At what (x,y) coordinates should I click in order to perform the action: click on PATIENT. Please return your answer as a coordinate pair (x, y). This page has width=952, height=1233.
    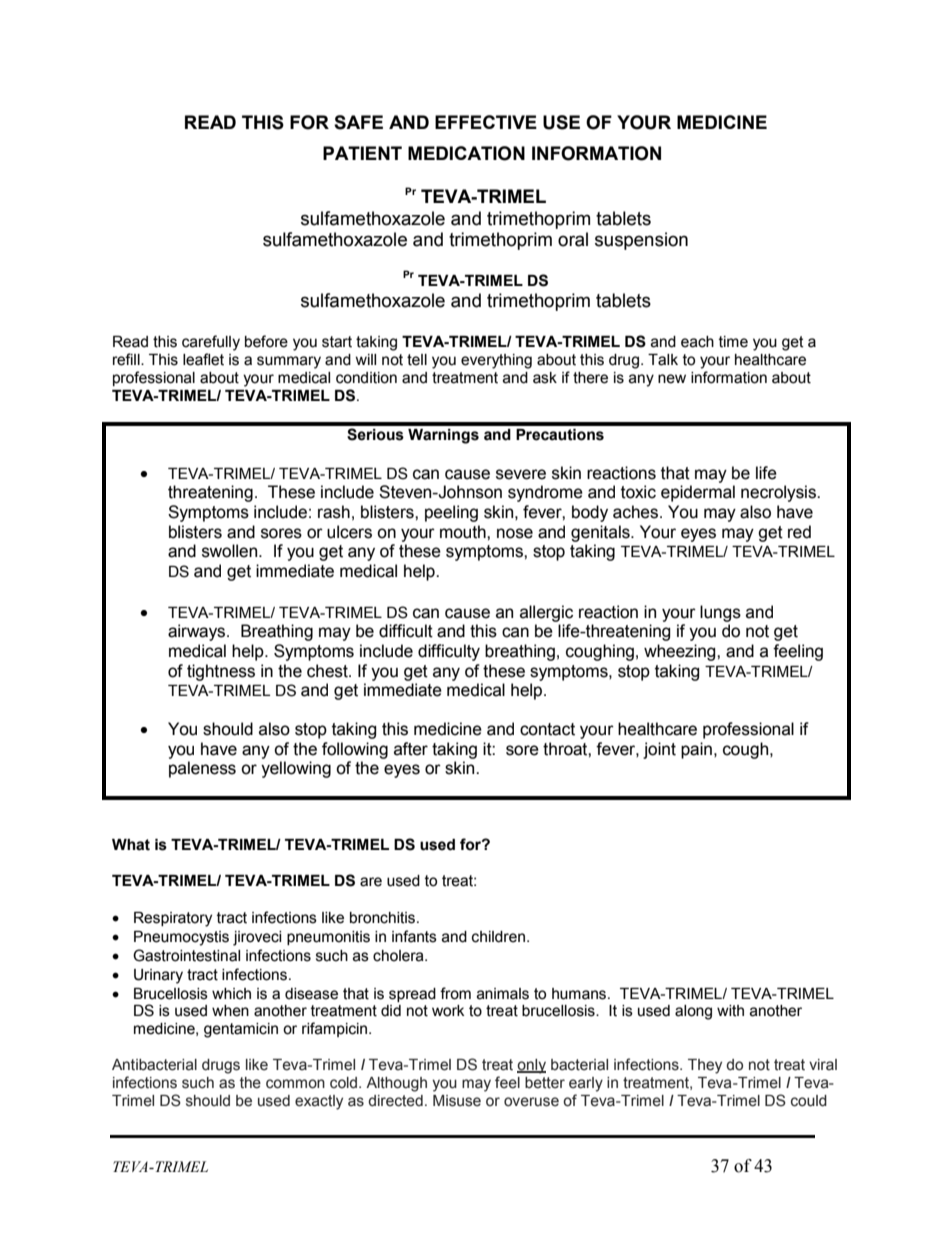
    Looking at the image, I should click on (362, 153).
